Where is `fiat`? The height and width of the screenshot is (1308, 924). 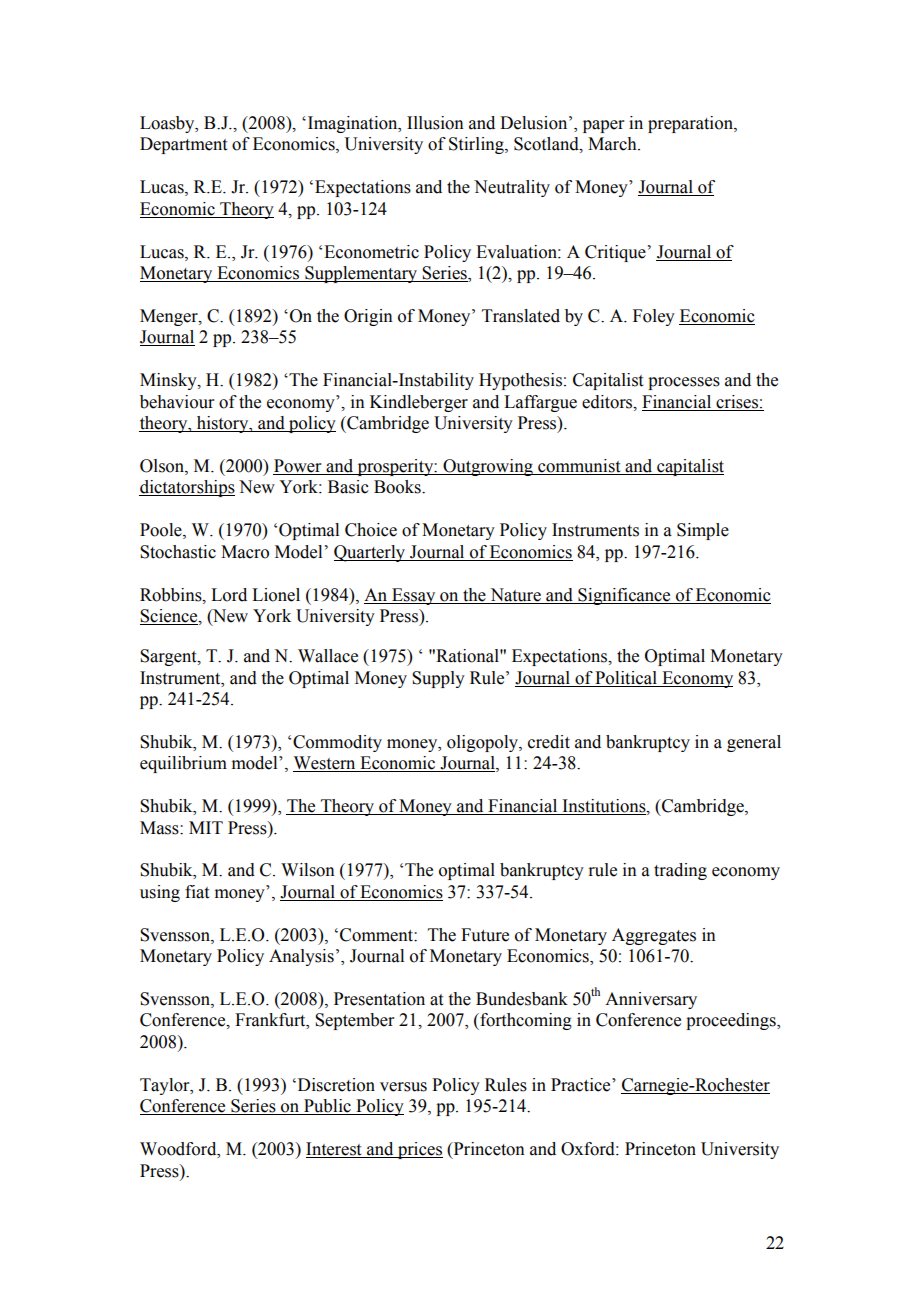 fiat is located at coordinates (197, 892).
